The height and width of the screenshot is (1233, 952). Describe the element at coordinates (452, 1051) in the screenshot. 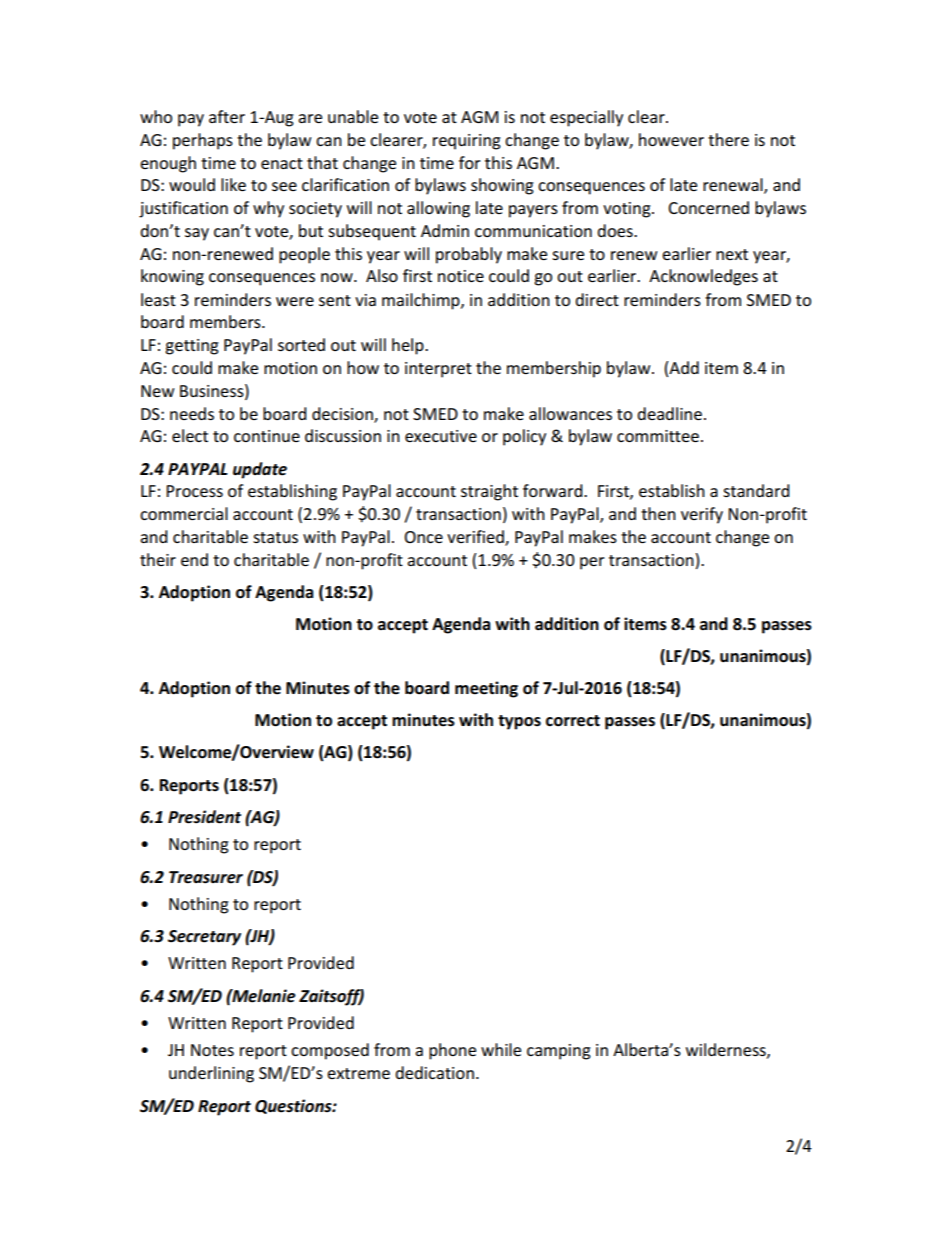

I see `phone` at that location.
